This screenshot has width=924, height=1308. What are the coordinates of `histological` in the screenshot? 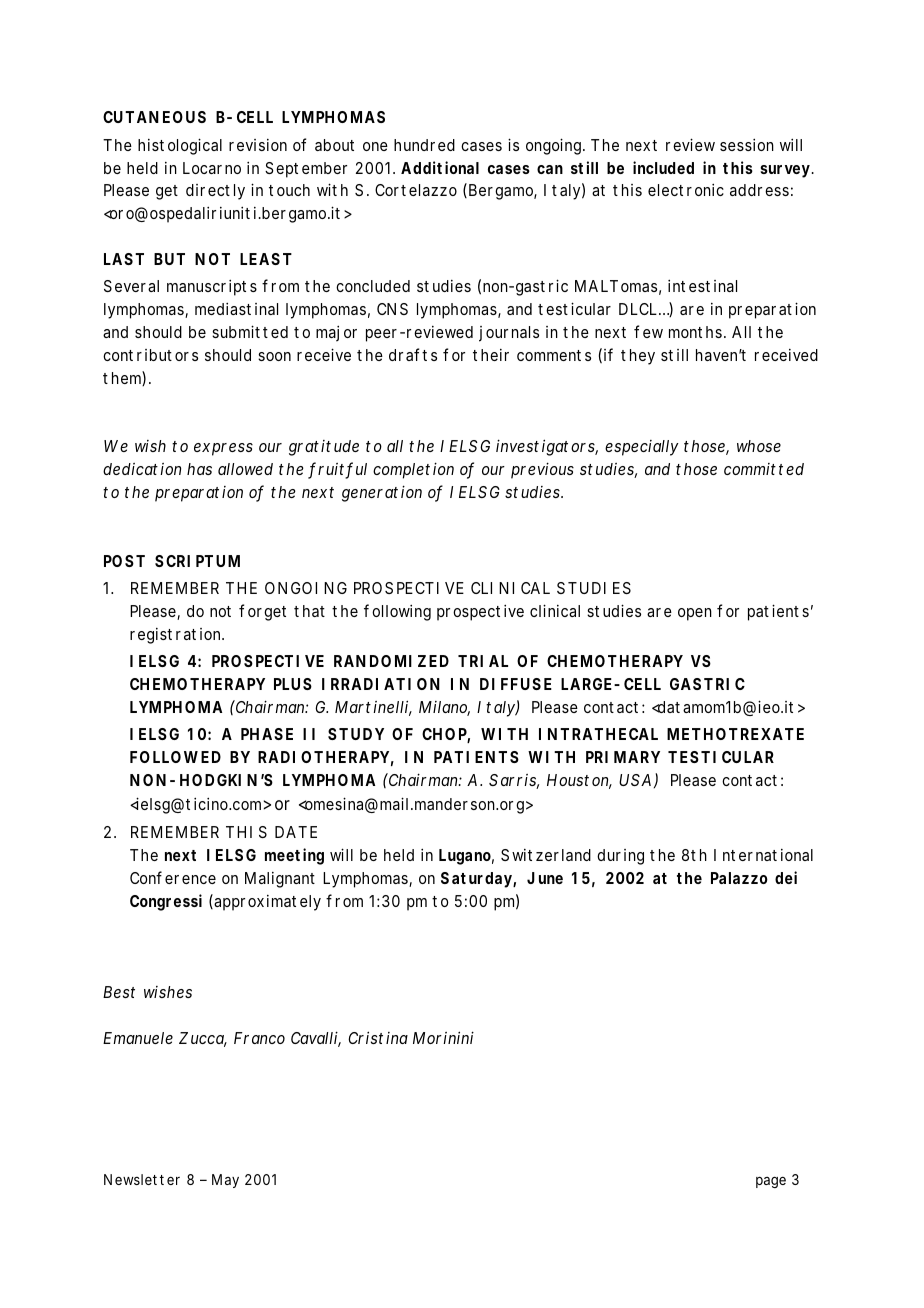 It's located at (180, 146).
